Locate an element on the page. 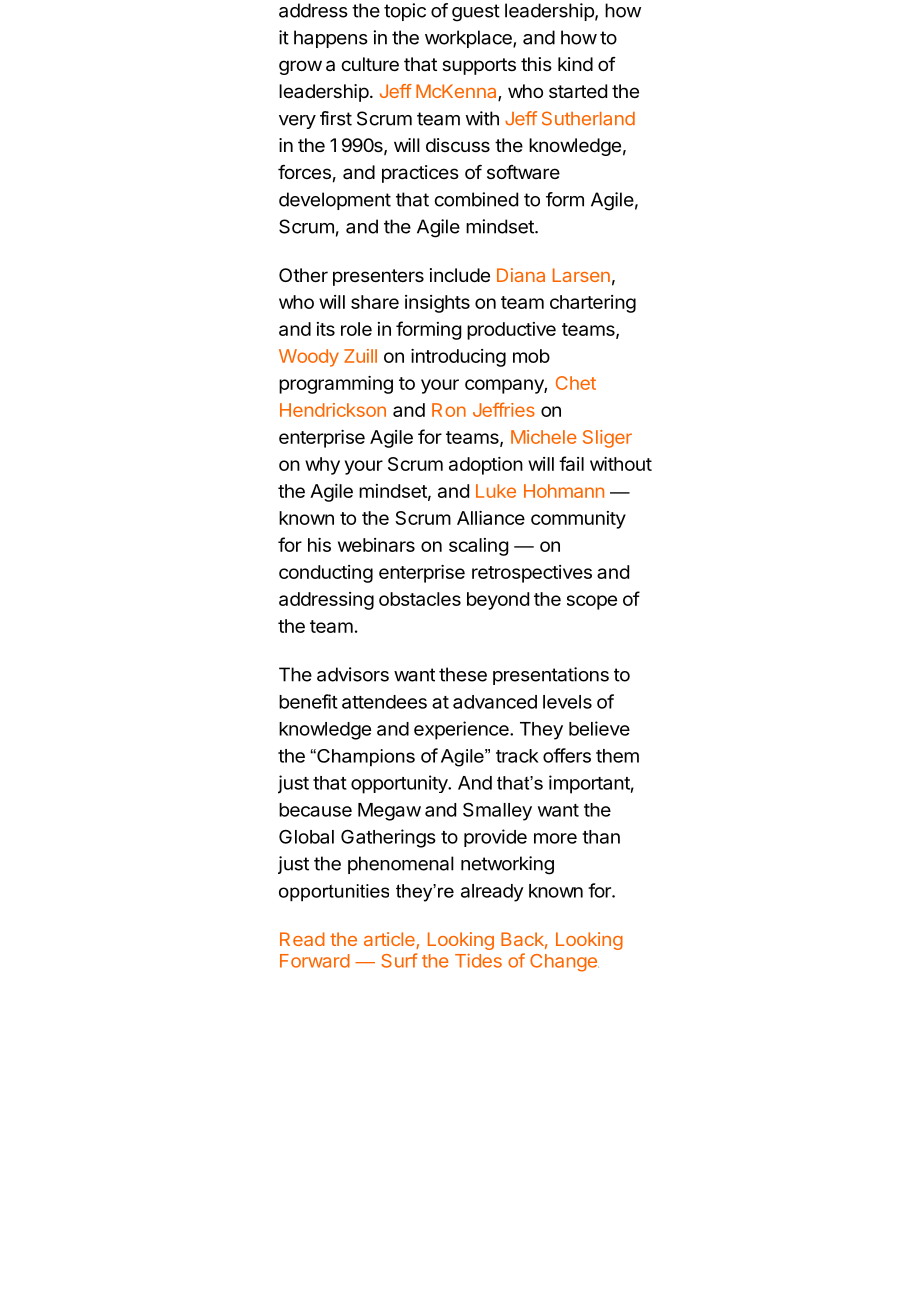 This image has width=924, height=1309. Change is located at coordinates (564, 963).
